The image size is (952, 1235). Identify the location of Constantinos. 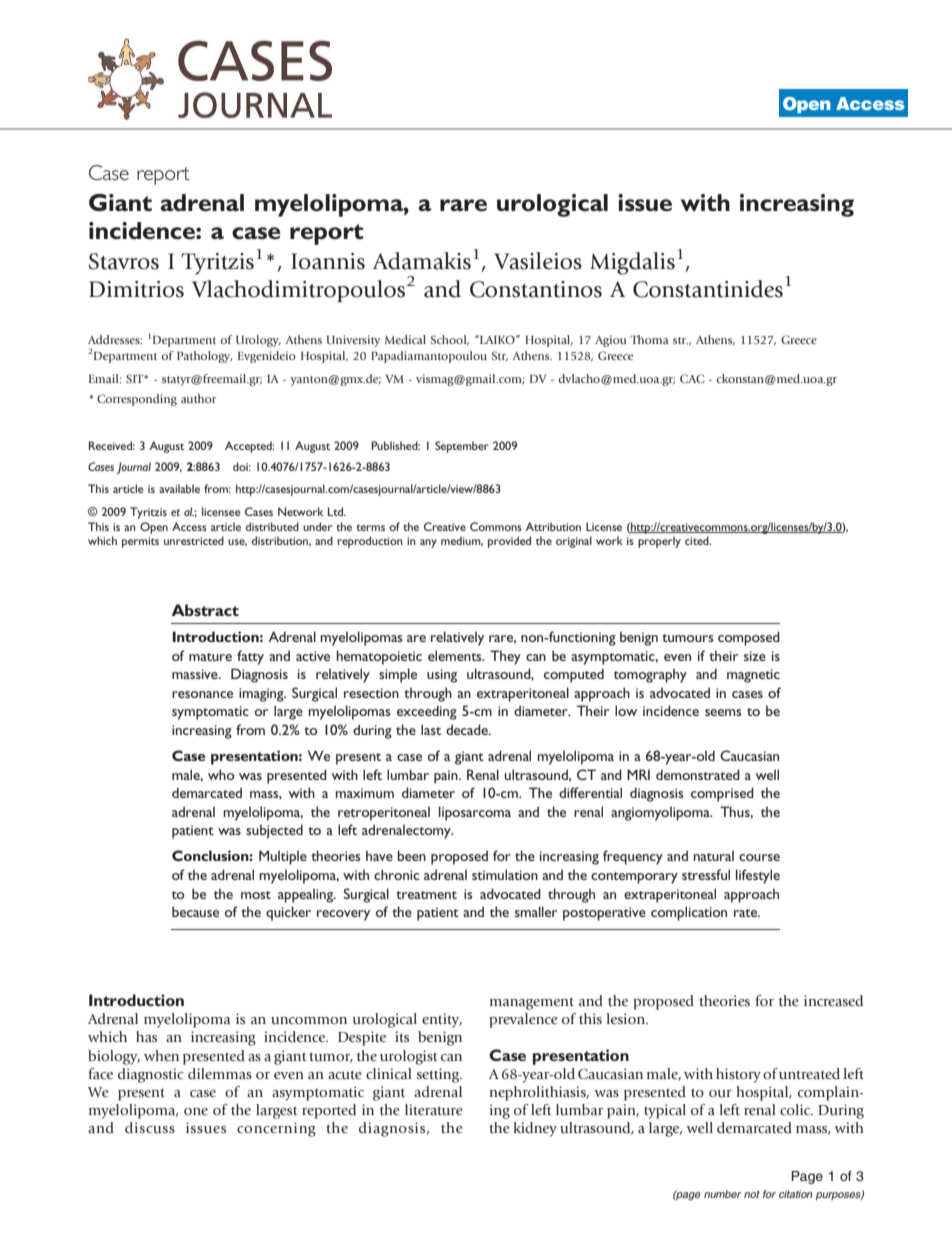
(536, 289).
